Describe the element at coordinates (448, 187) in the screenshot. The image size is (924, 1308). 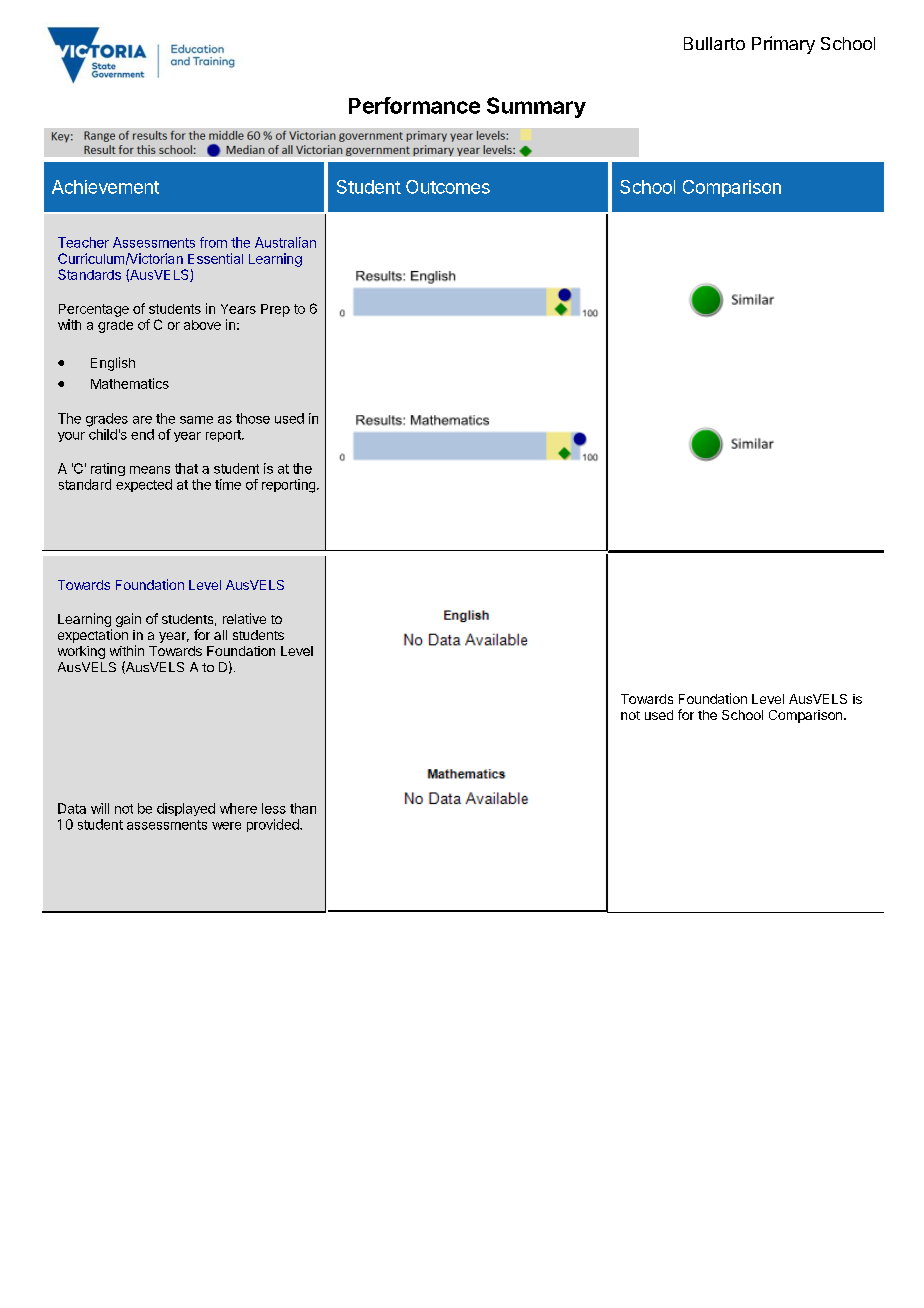
I see `Outcomes` at that location.
